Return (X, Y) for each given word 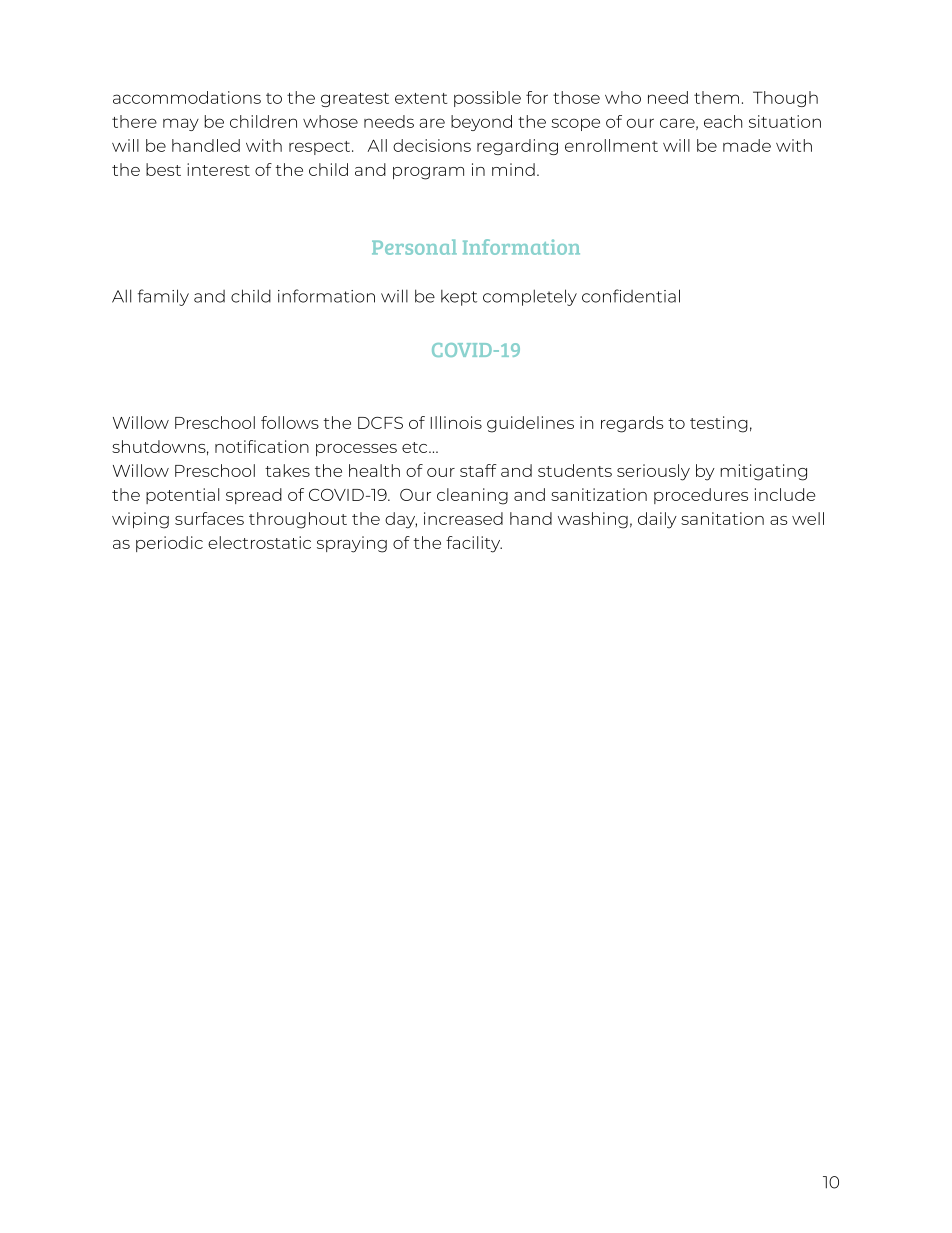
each (723, 121)
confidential (631, 296)
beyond (481, 123)
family (163, 297)
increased (463, 518)
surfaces (209, 518)
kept (459, 298)
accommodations (187, 97)
